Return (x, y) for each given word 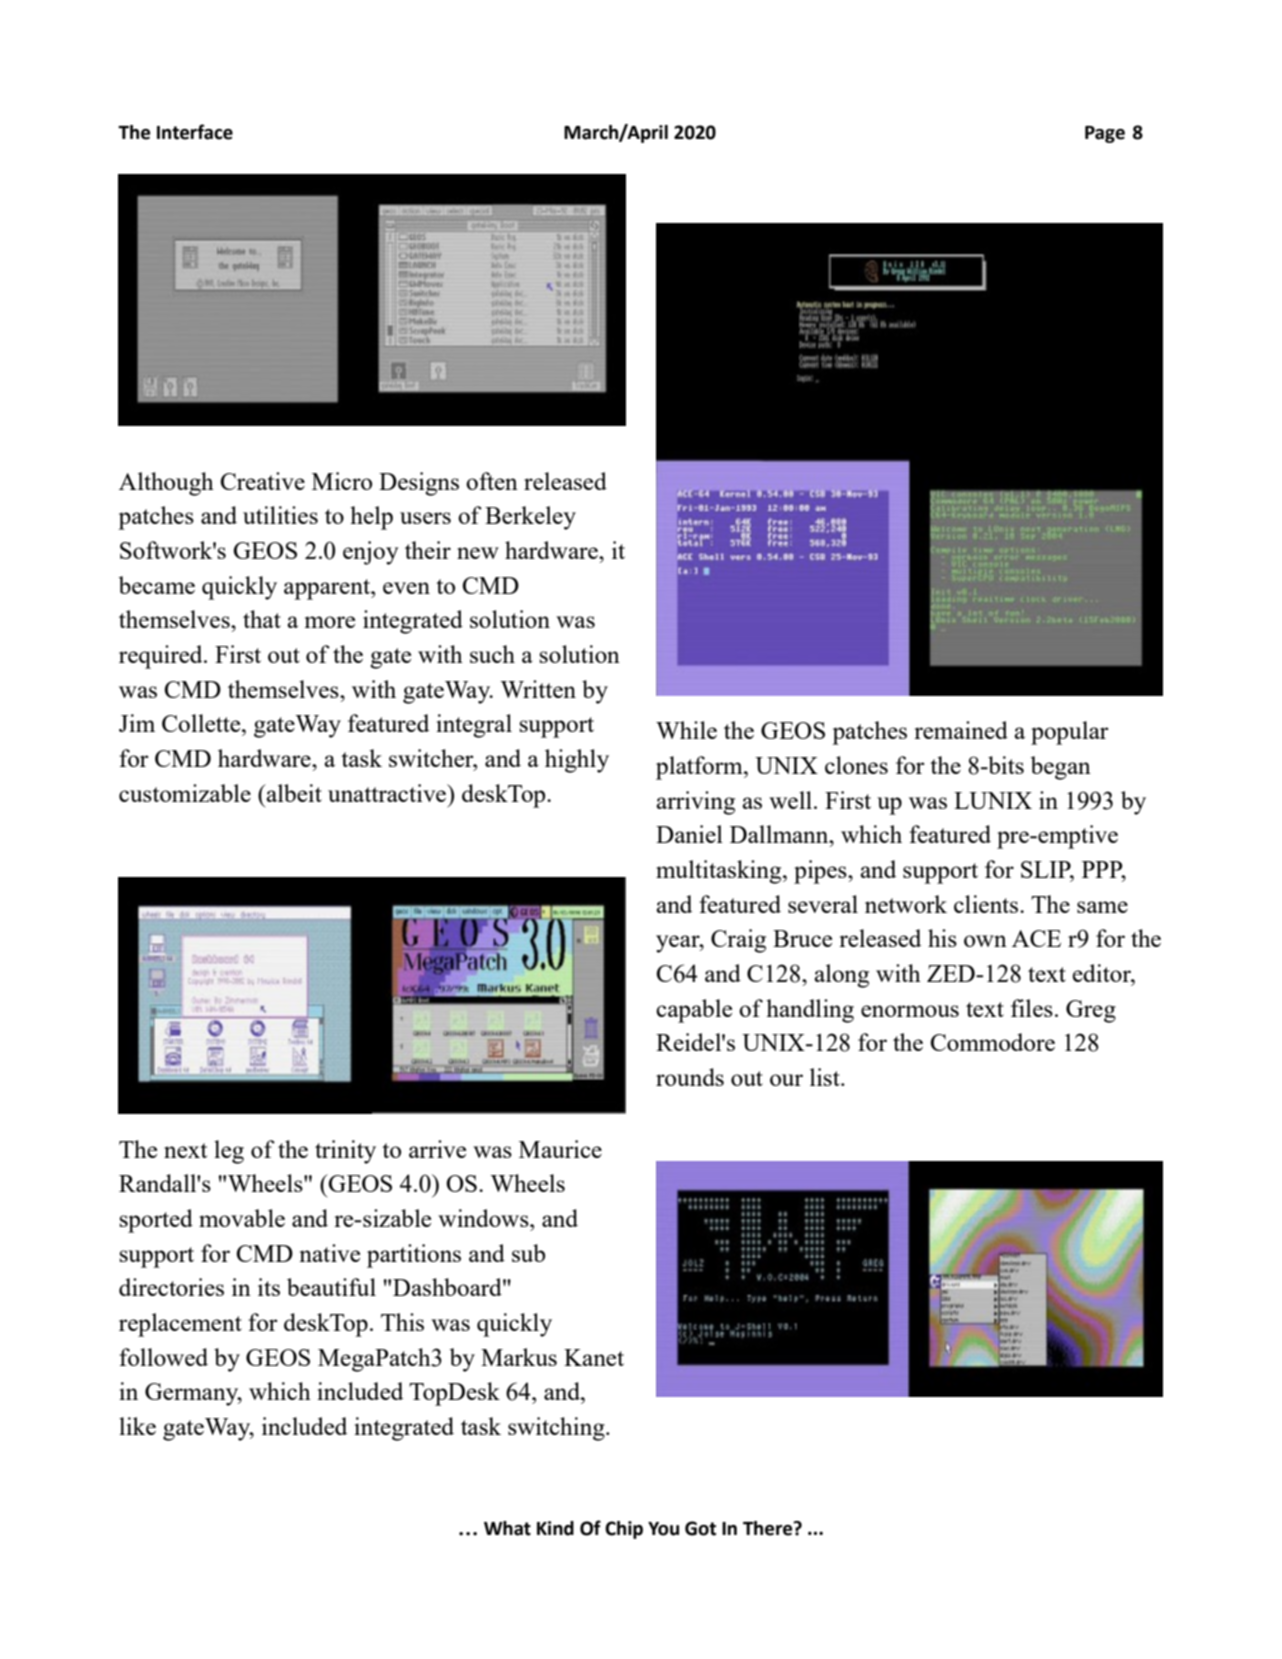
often (492, 481)
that (262, 619)
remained (961, 730)
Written (538, 689)
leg (229, 1152)
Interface (195, 132)
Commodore (992, 1042)
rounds (690, 1077)
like (137, 1426)
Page (1105, 134)
